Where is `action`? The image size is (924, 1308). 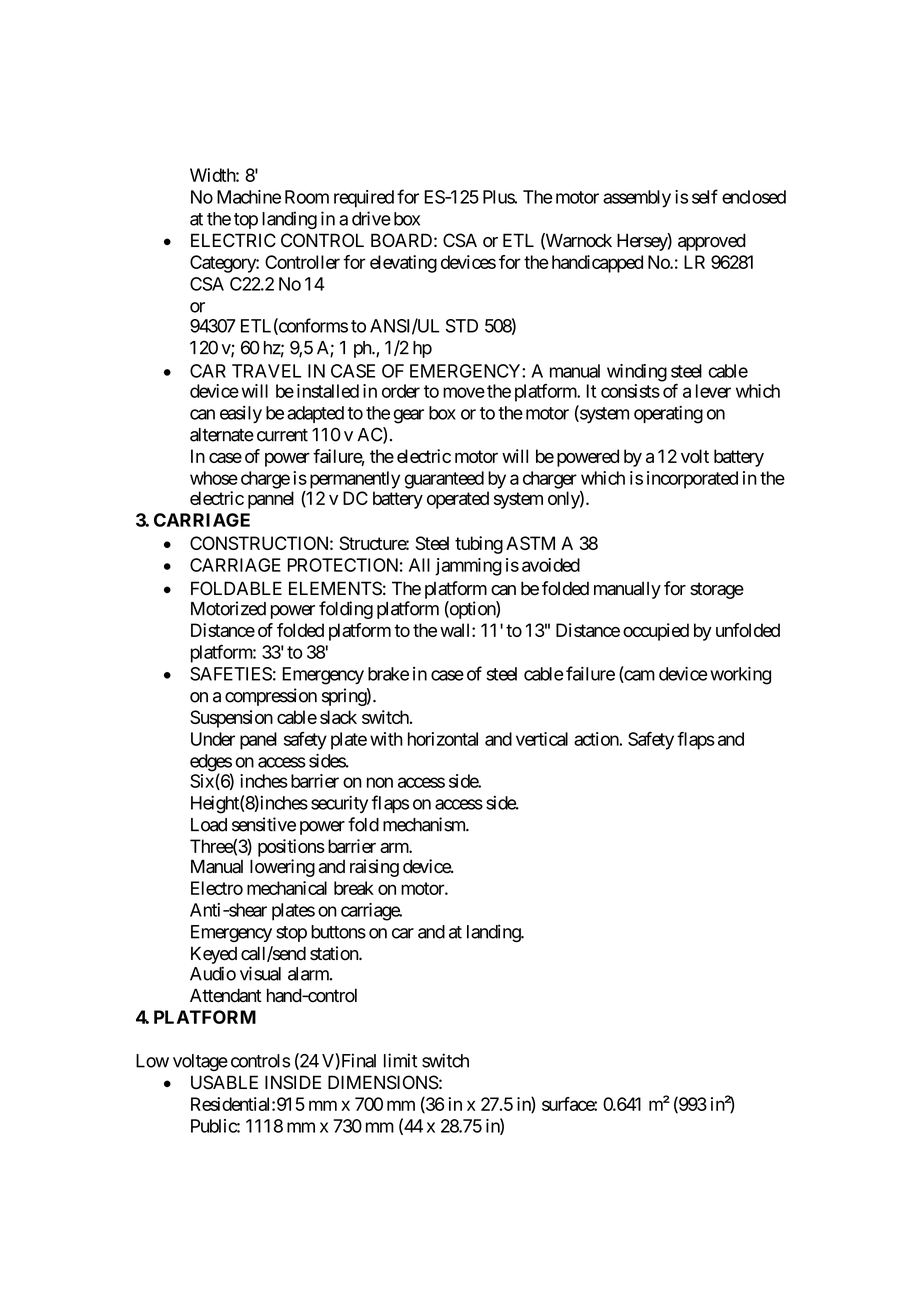
action is located at coordinates (597, 739).
